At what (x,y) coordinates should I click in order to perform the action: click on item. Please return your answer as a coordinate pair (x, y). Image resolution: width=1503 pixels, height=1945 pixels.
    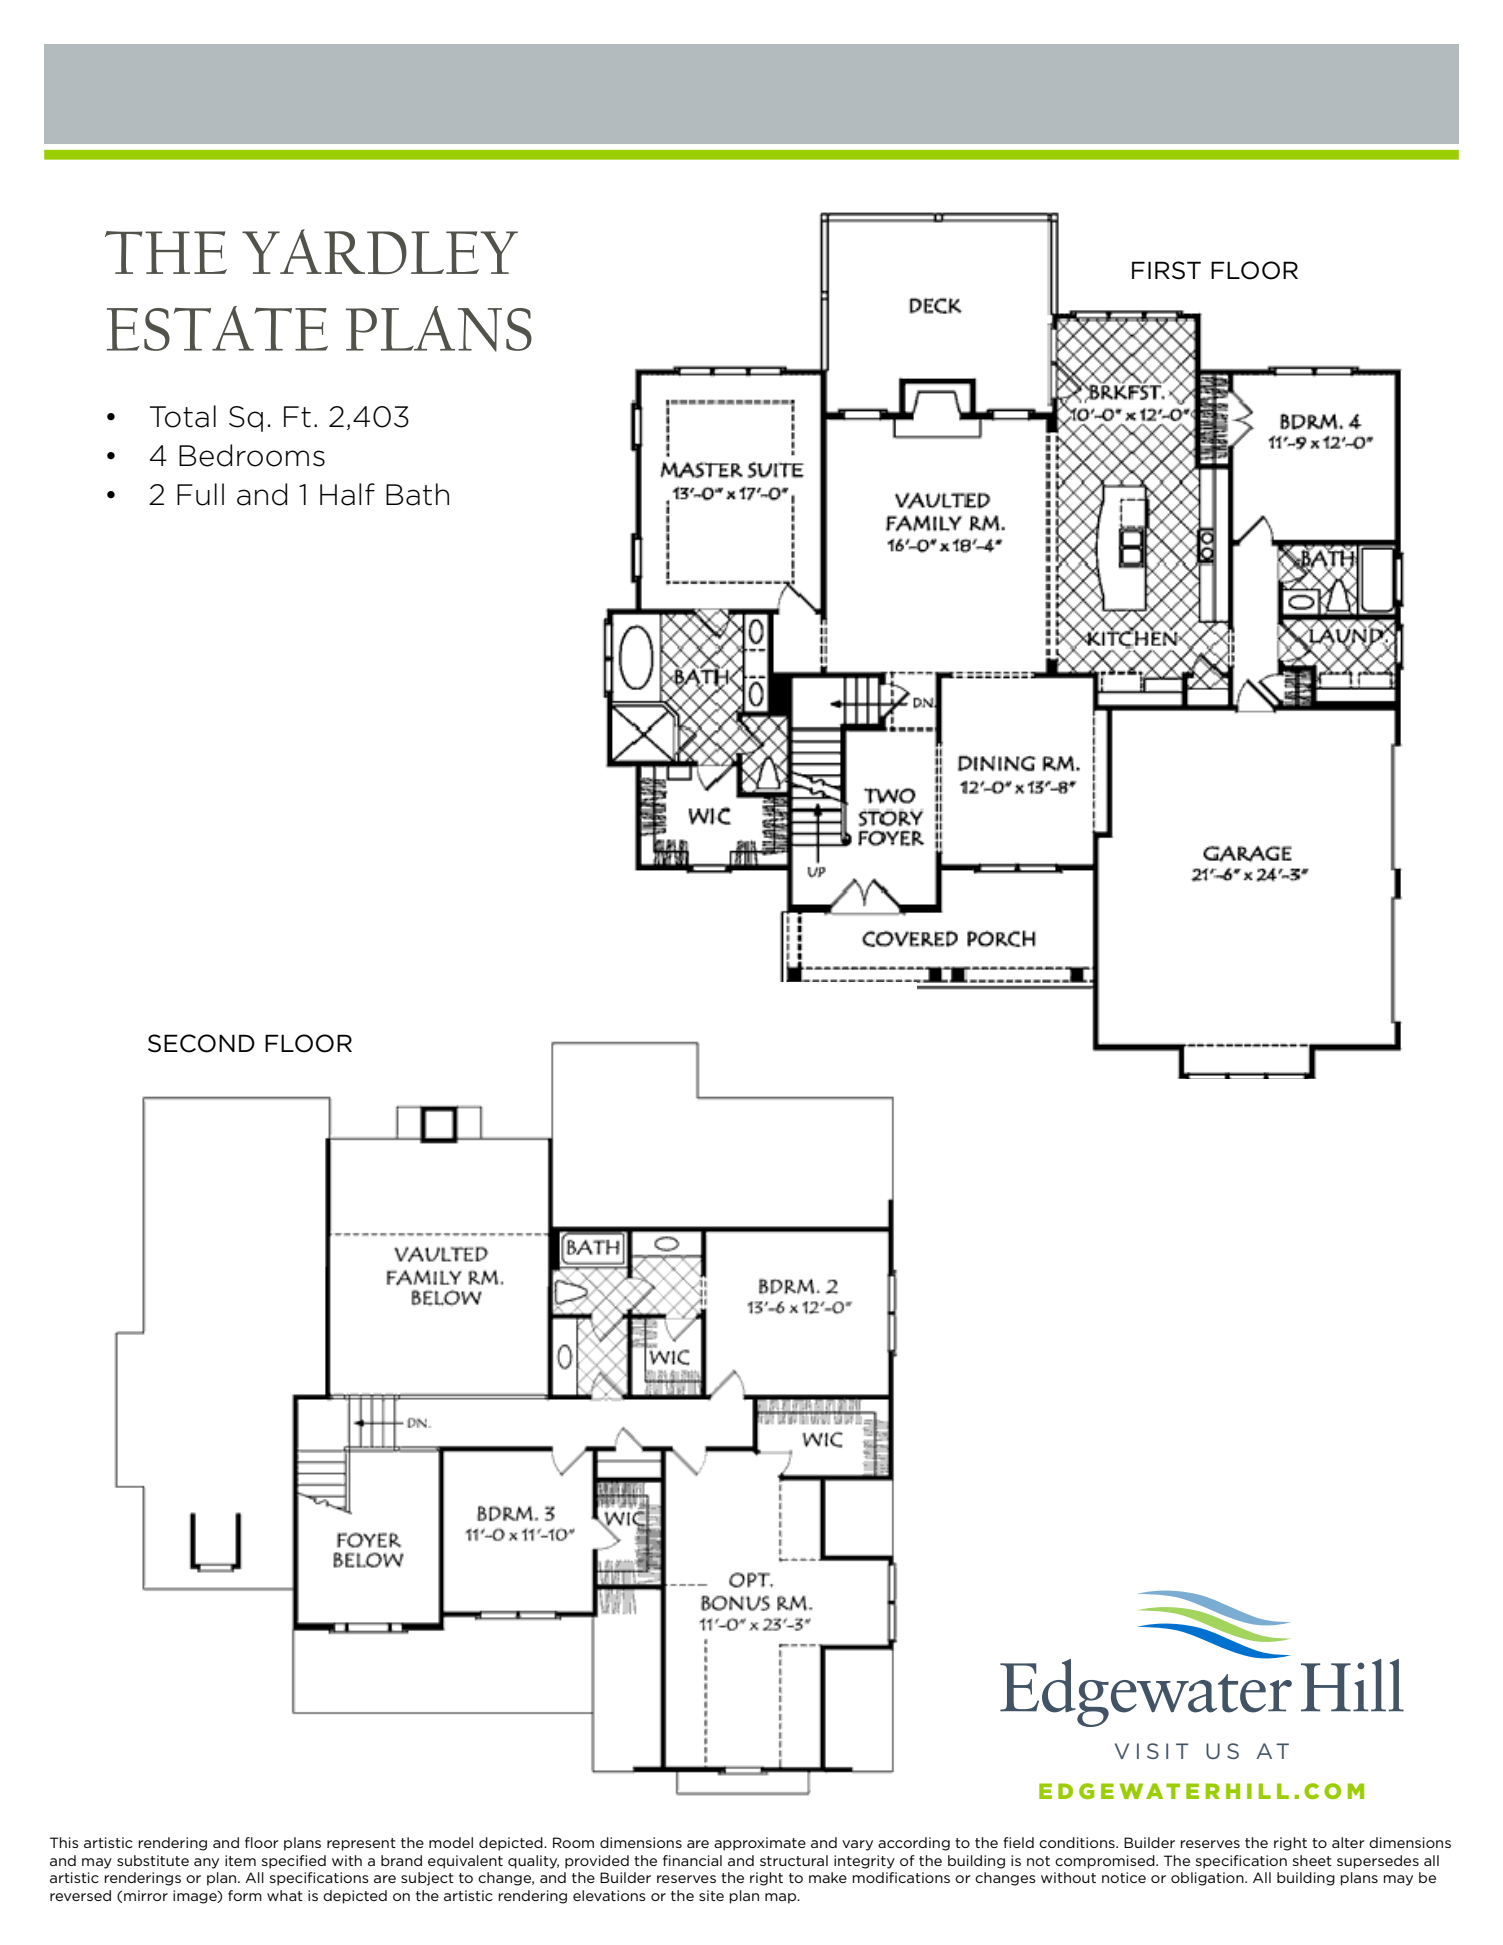
    Looking at the image, I should click on (240, 1860).
